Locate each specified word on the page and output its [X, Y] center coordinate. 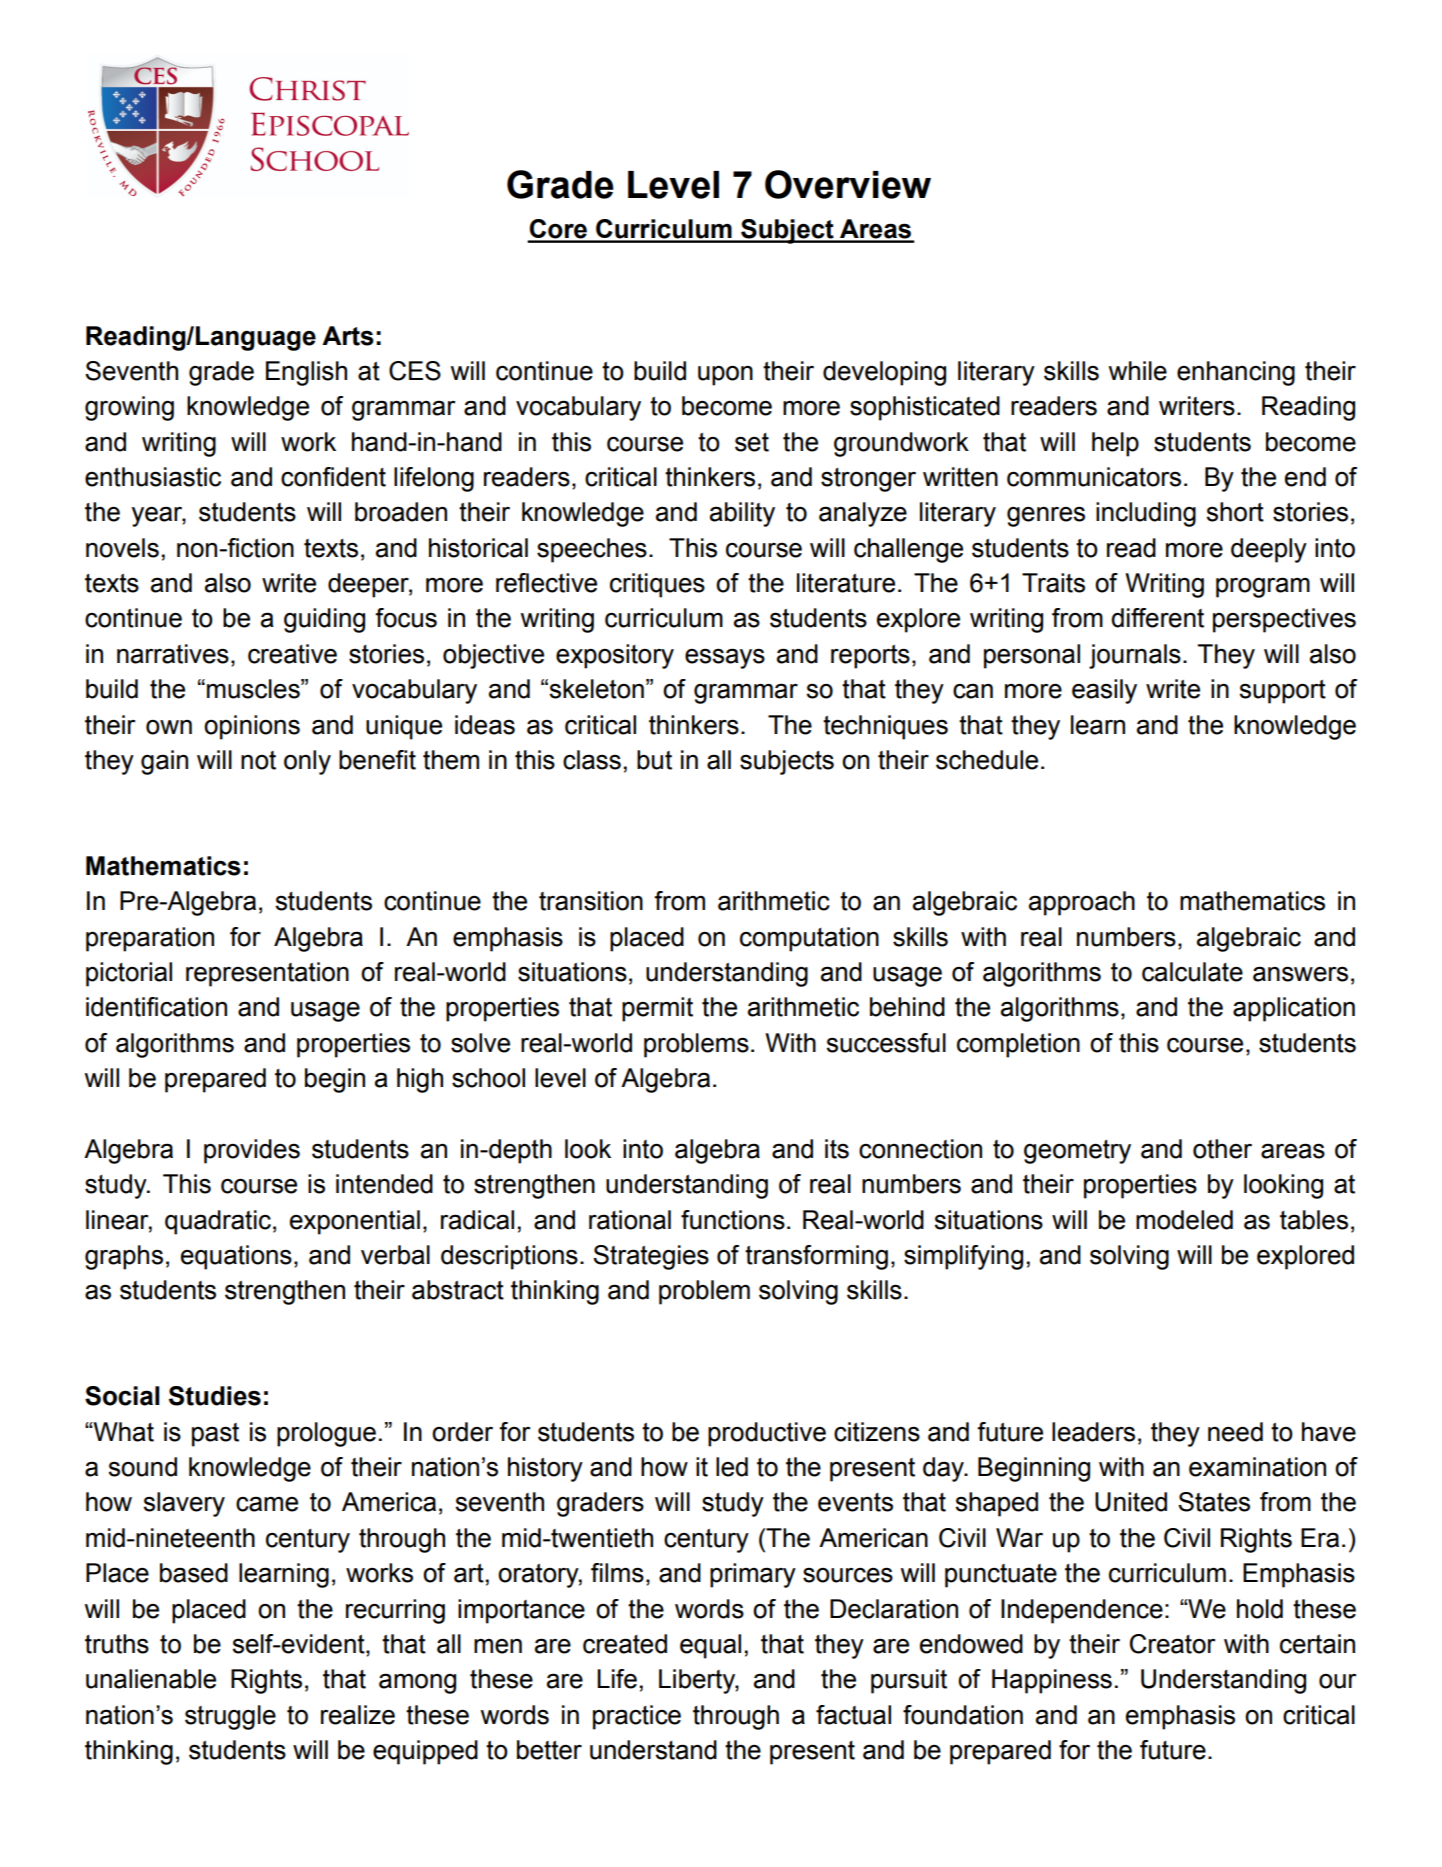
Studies [215, 1396]
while [1138, 371]
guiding [324, 620]
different [1157, 618]
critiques [657, 585]
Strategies [651, 1257]
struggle [230, 1717]
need [1235, 1432]
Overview [848, 184]
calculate [1192, 972]
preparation [150, 939]
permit [657, 1009]
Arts [348, 336]
